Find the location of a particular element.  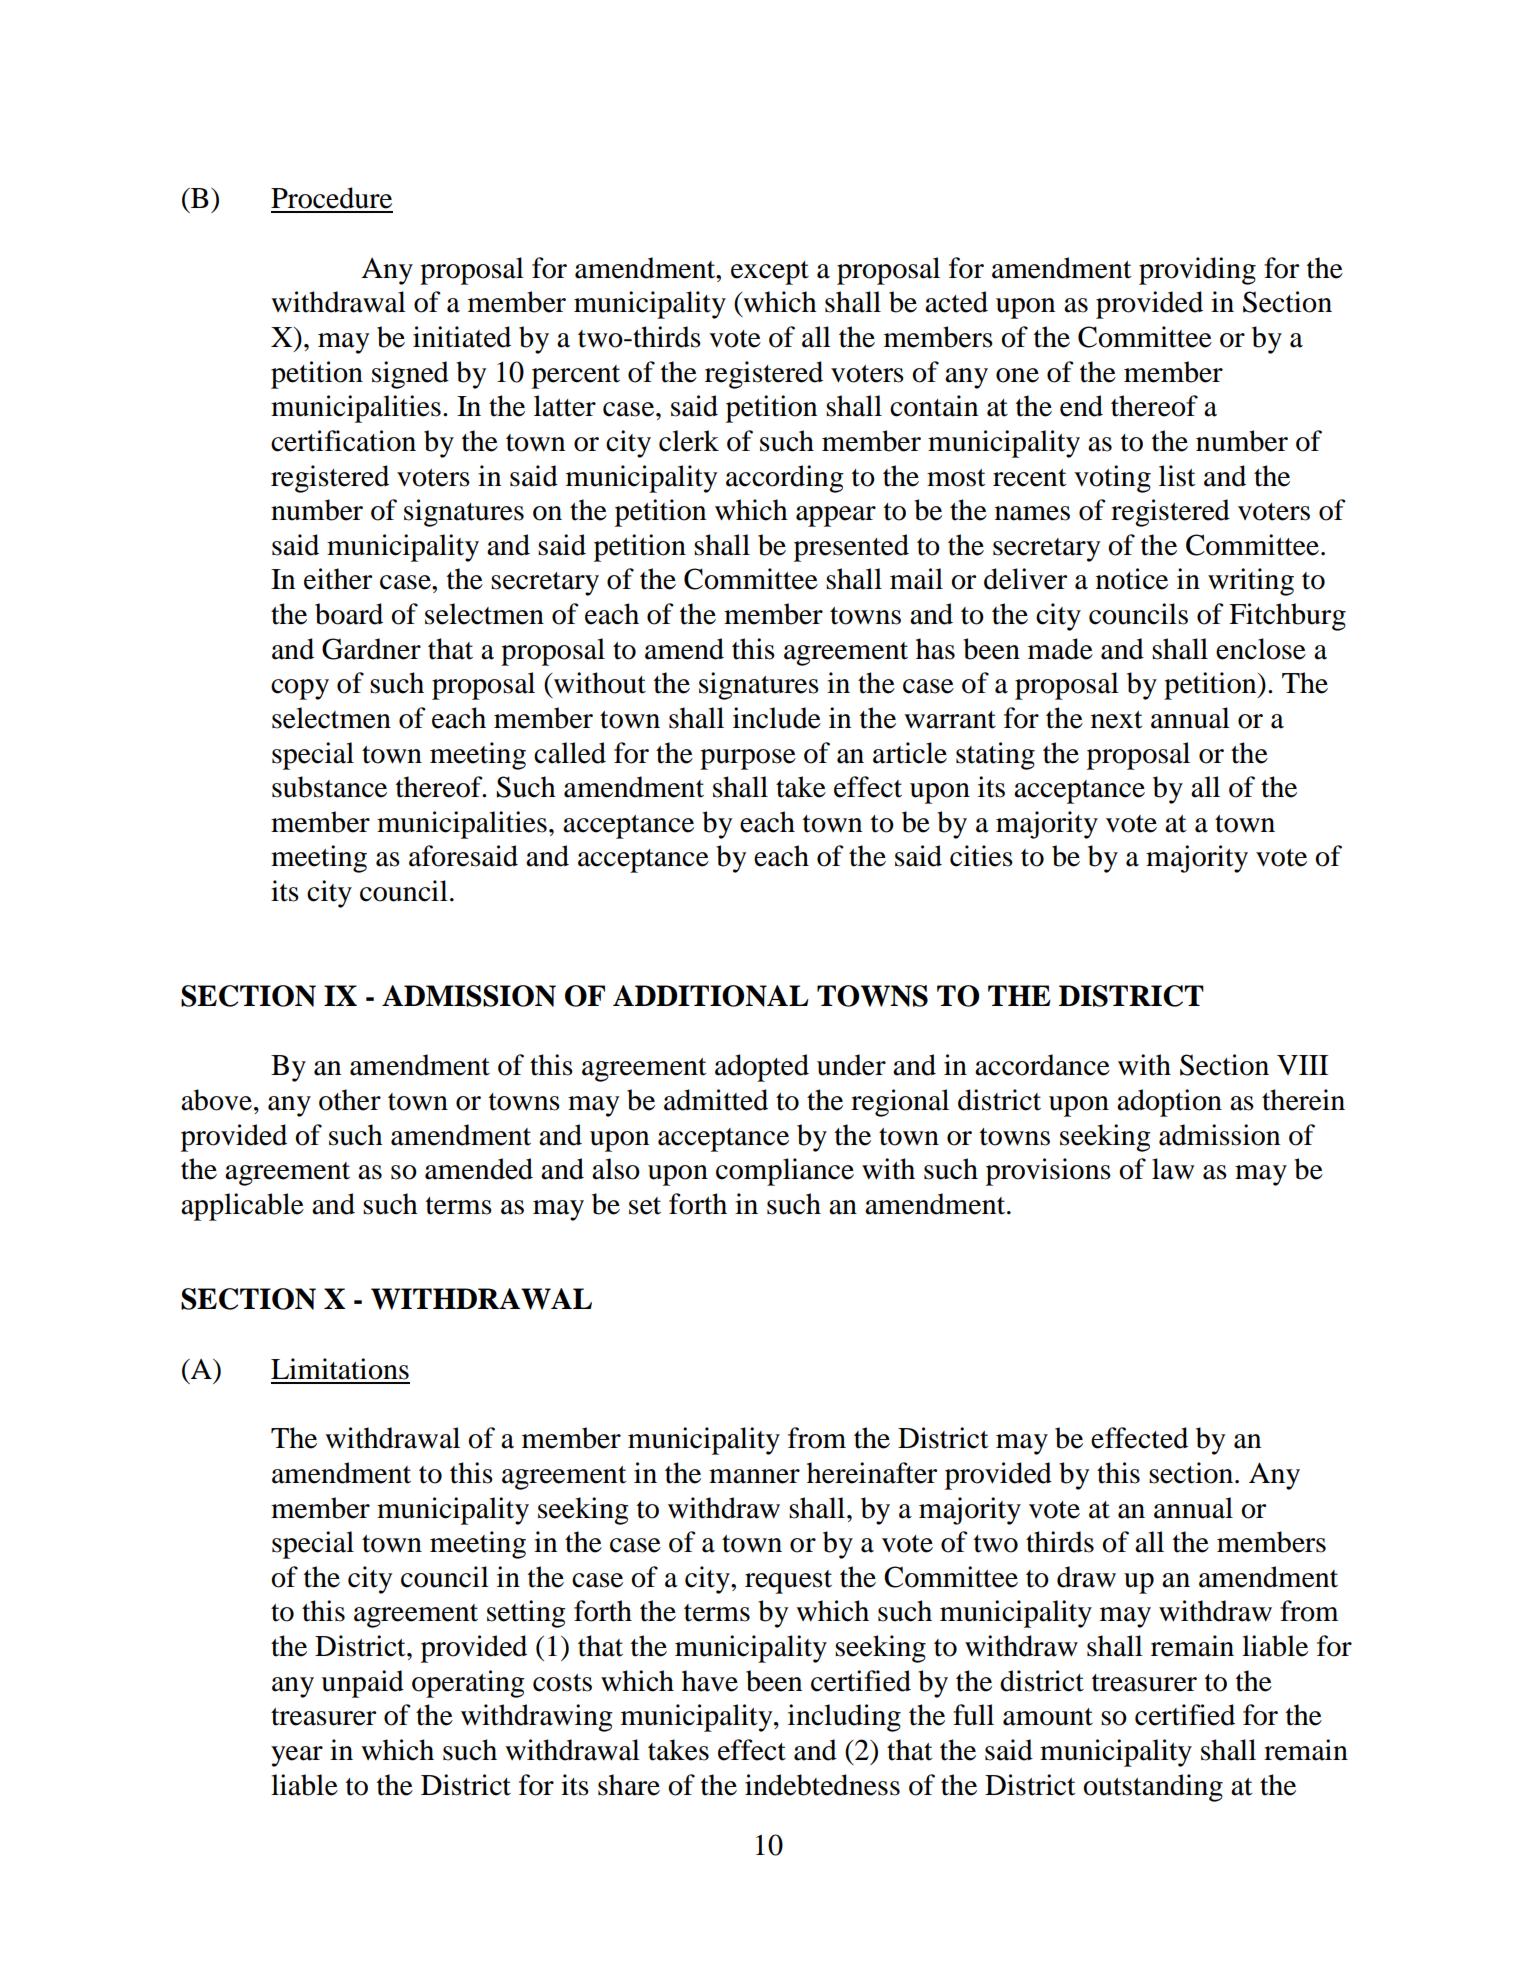

year is located at coordinates (297, 1756).
